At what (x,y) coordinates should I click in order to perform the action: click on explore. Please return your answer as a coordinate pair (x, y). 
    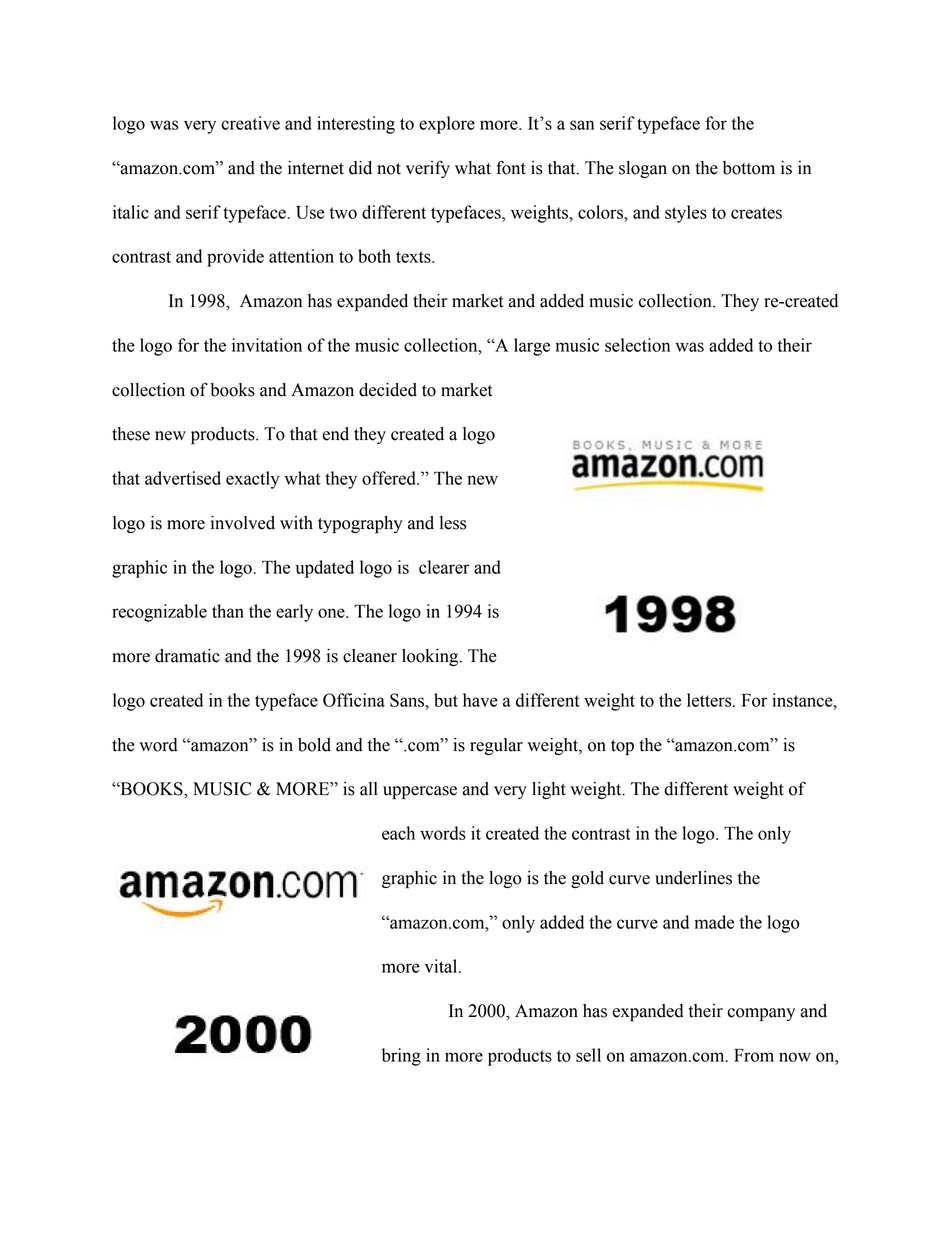
    Looking at the image, I should click on (447, 125).
